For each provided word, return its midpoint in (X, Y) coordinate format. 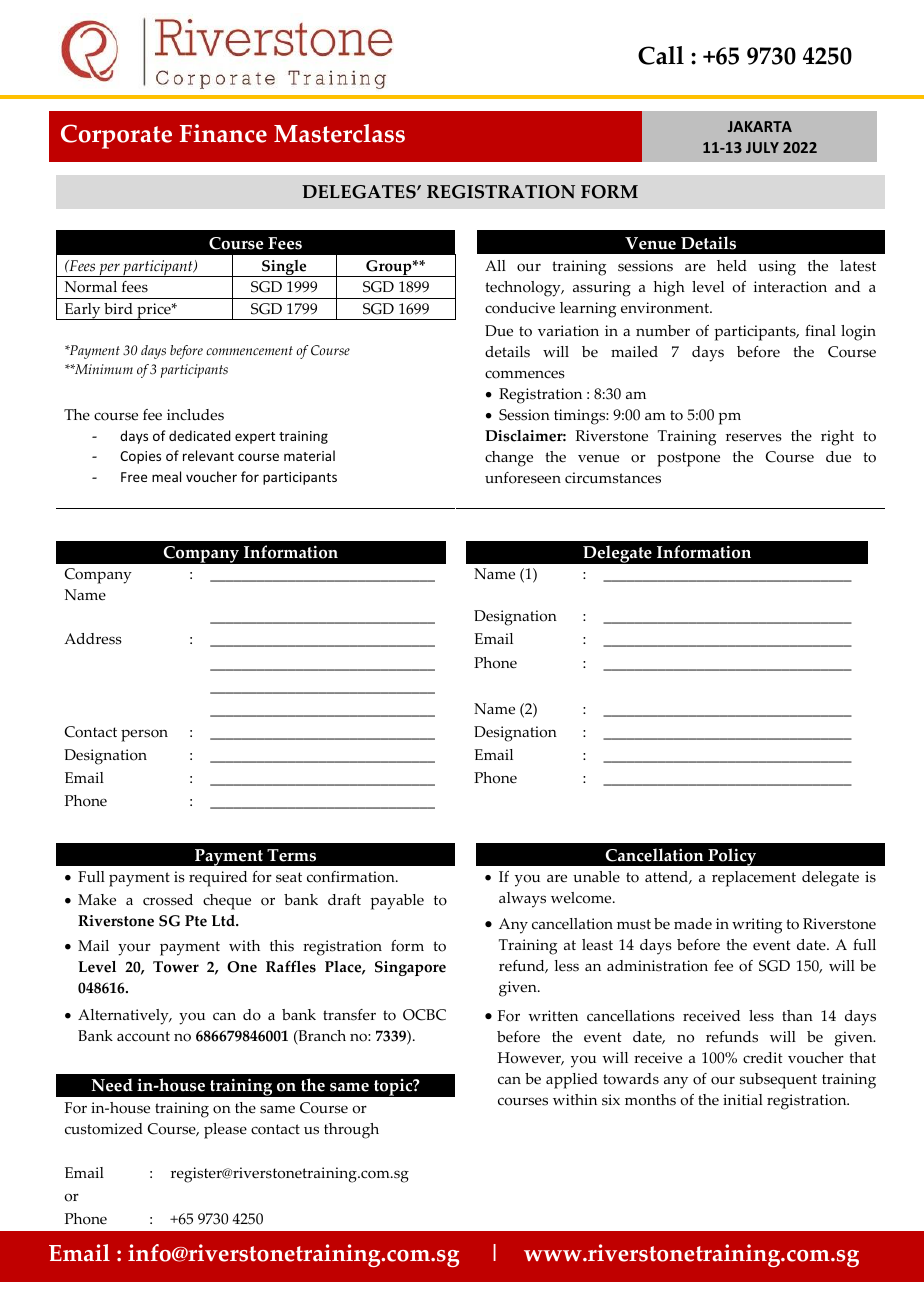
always (522, 900)
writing (757, 926)
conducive (520, 308)
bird (118, 308)
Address (93, 639)
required (218, 879)
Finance (223, 133)
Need (112, 1085)
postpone (688, 459)
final (820, 330)
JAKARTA (760, 126)
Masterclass (339, 133)
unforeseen (523, 478)
